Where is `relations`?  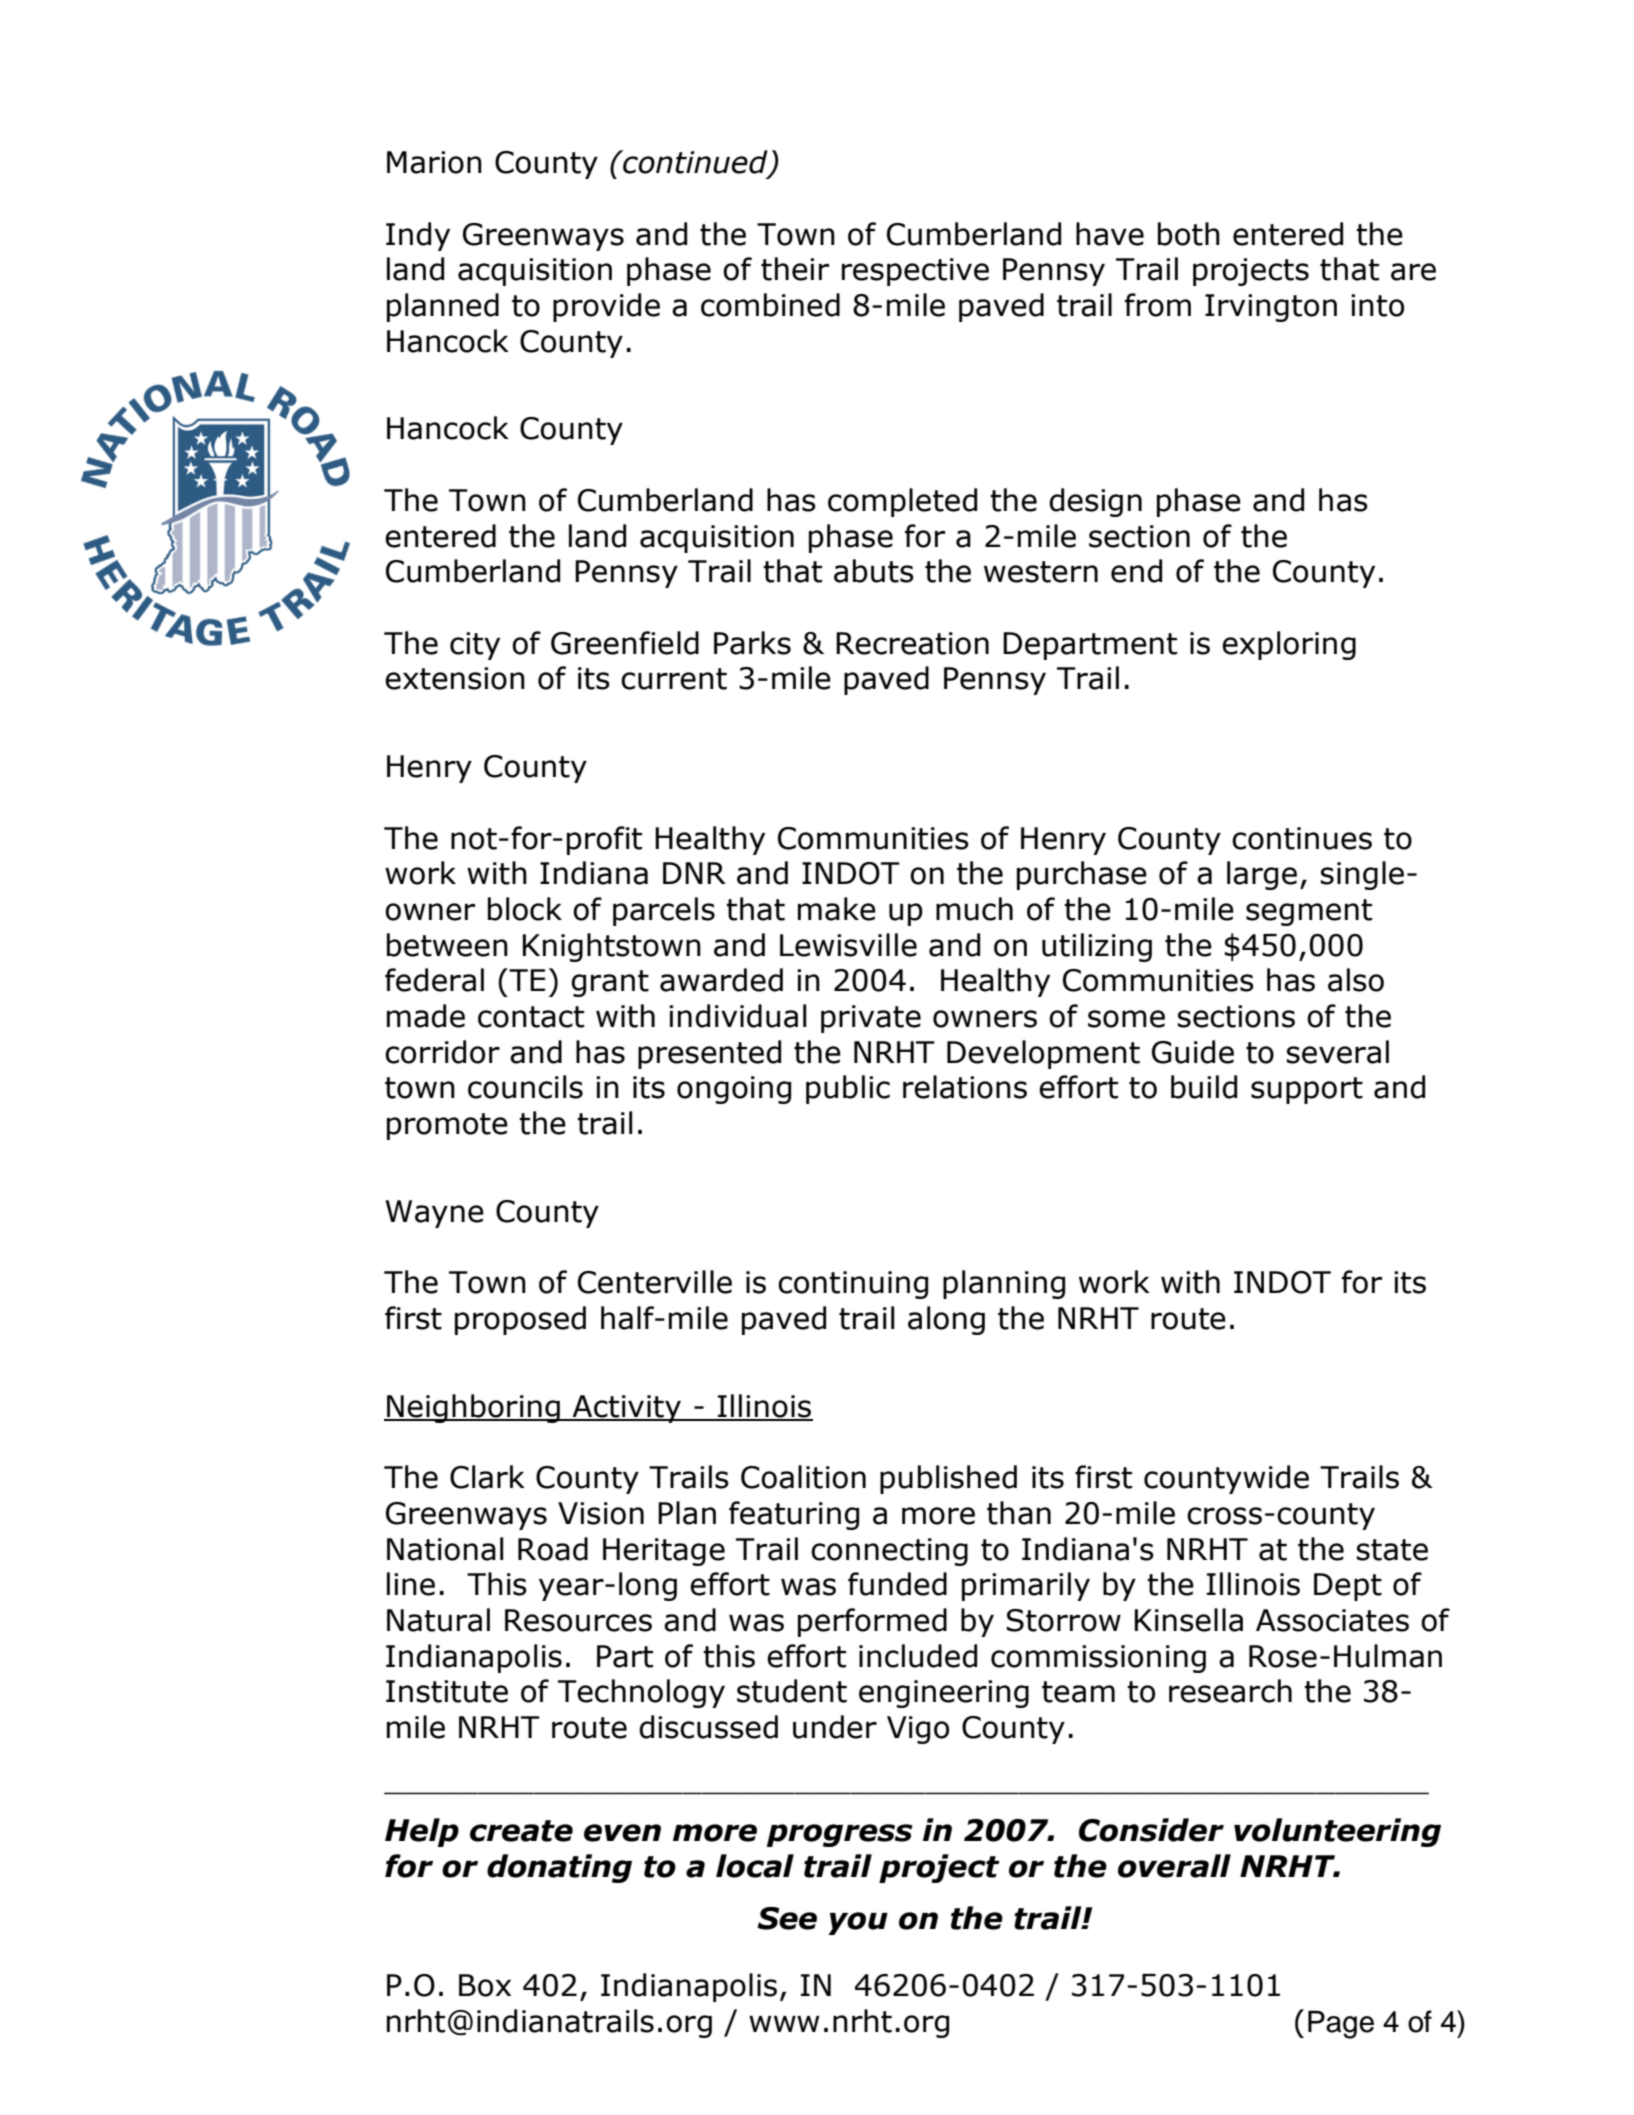
relations is located at coordinates (965, 1087).
